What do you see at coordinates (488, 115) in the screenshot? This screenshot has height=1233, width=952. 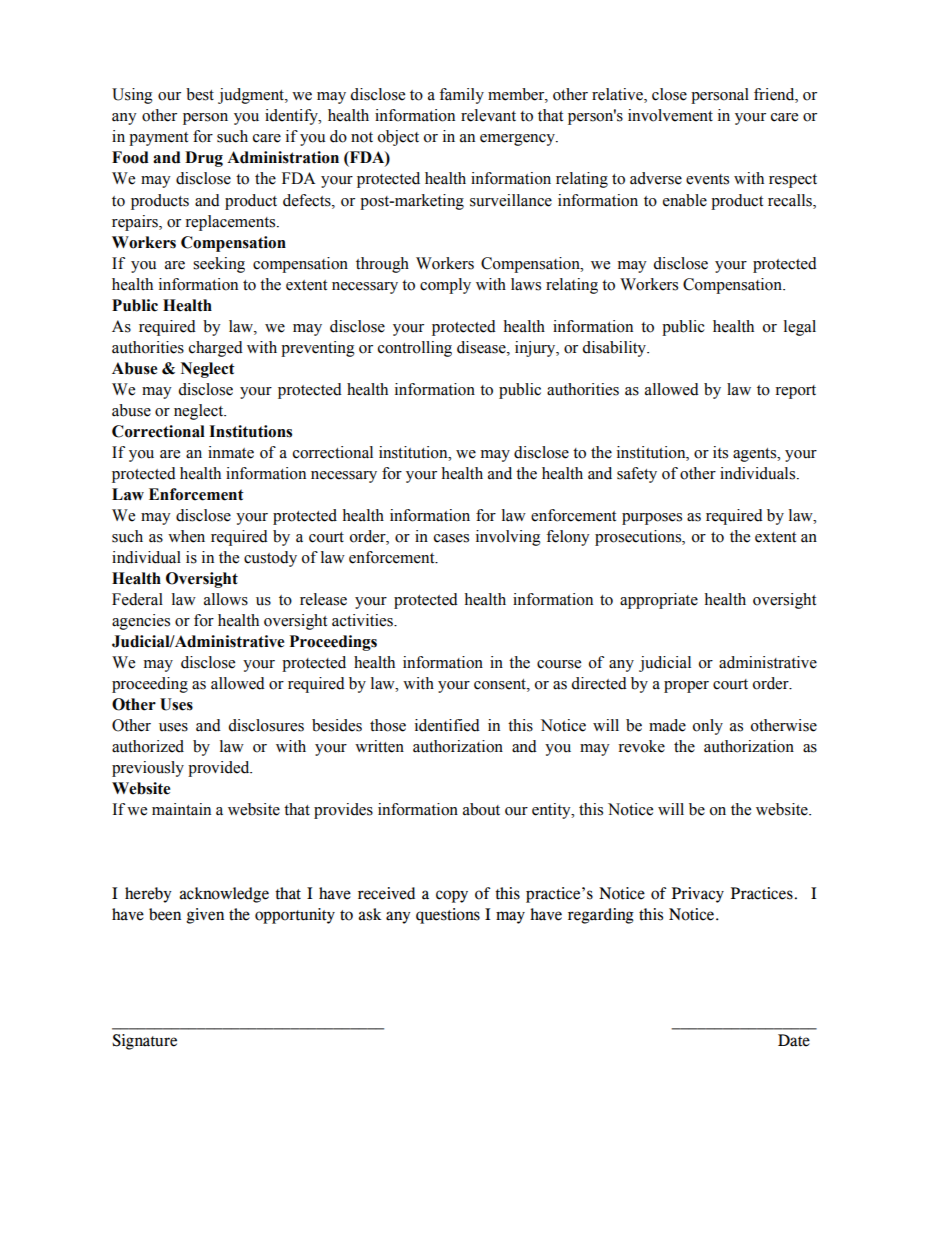 I see `relevant` at bounding box center [488, 115].
